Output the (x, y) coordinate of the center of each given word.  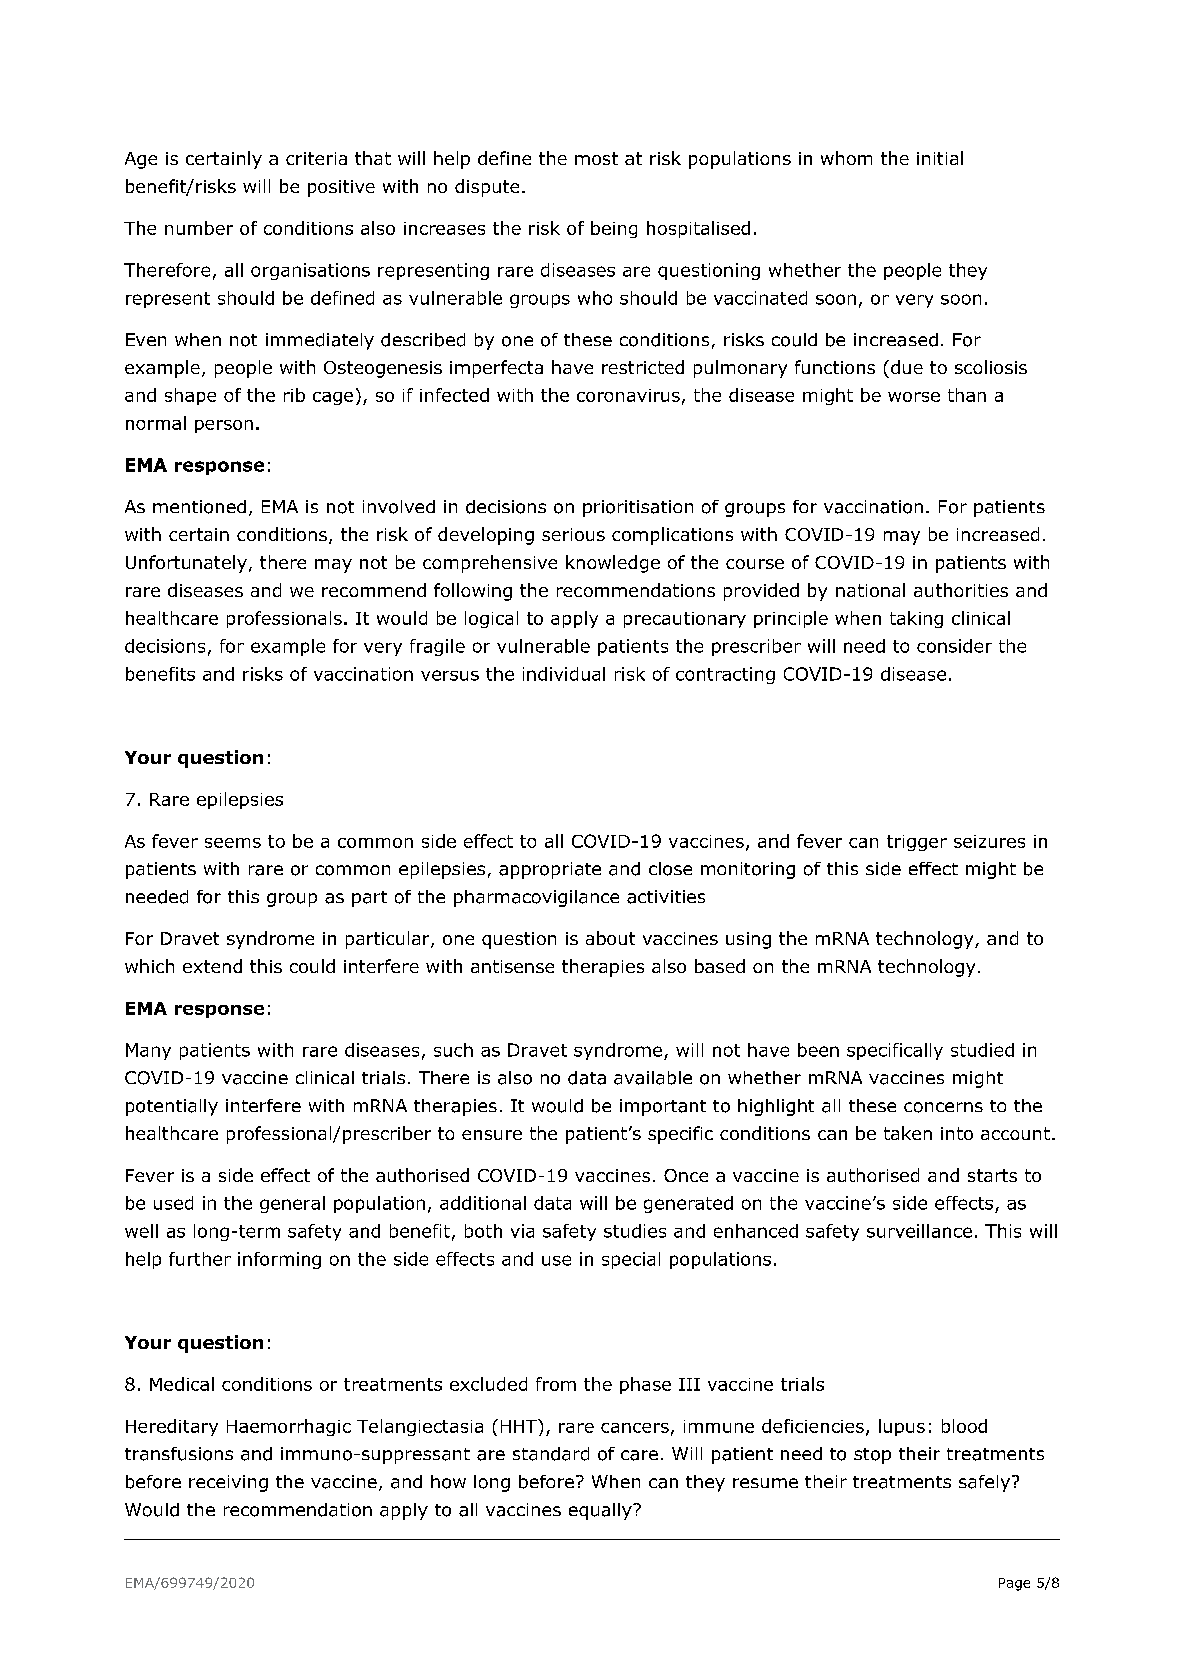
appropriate (550, 870)
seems (233, 843)
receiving (228, 1483)
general (292, 1204)
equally (601, 1511)
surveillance (919, 1231)
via (522, 1231)
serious (573, 534)
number (199, 228)
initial (940, 158)
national (870, 590)
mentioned (199, 507)
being (614, 229)
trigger (917, 843)
